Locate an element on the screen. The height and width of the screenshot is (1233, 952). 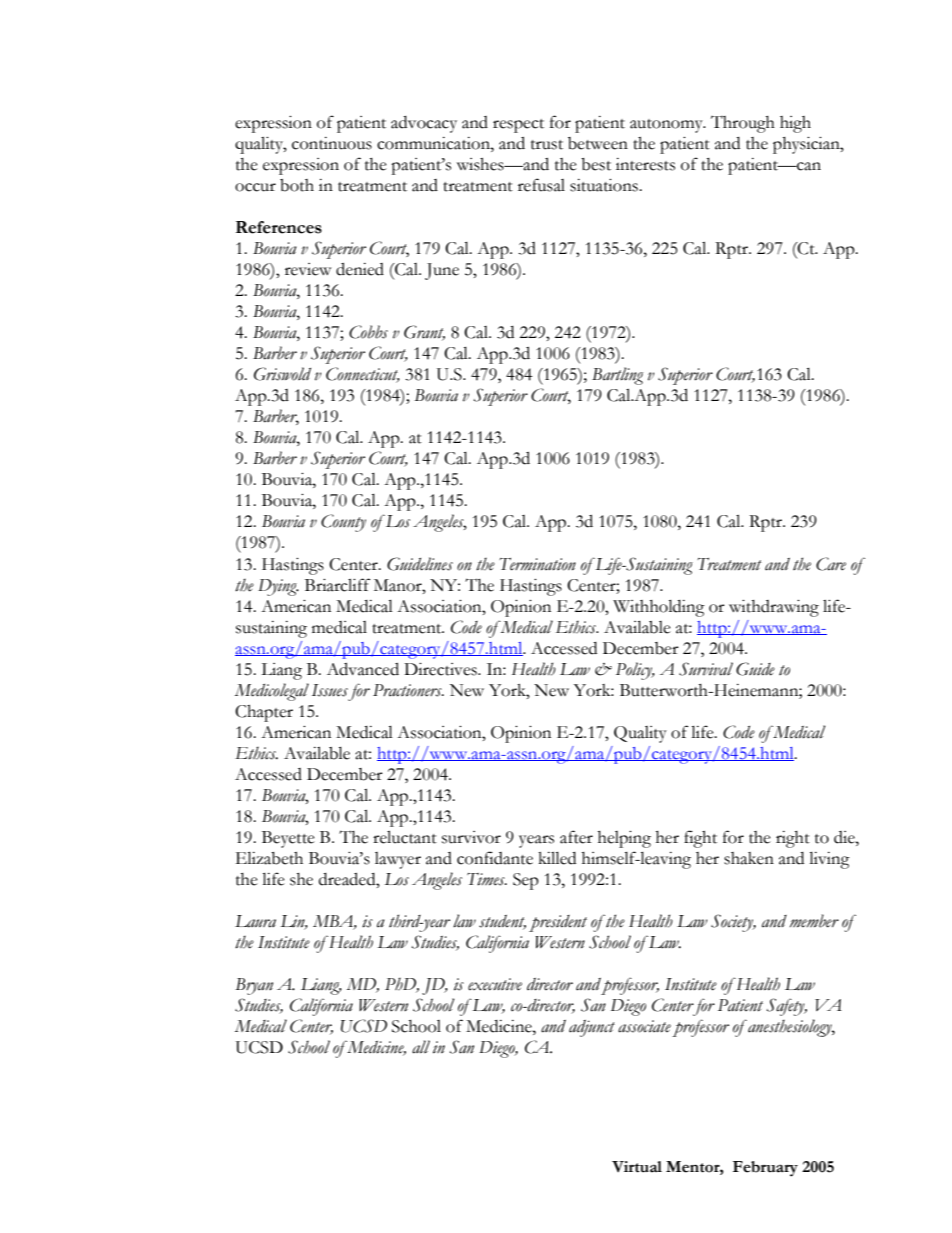
Through is located at coordinates (743, 124).
